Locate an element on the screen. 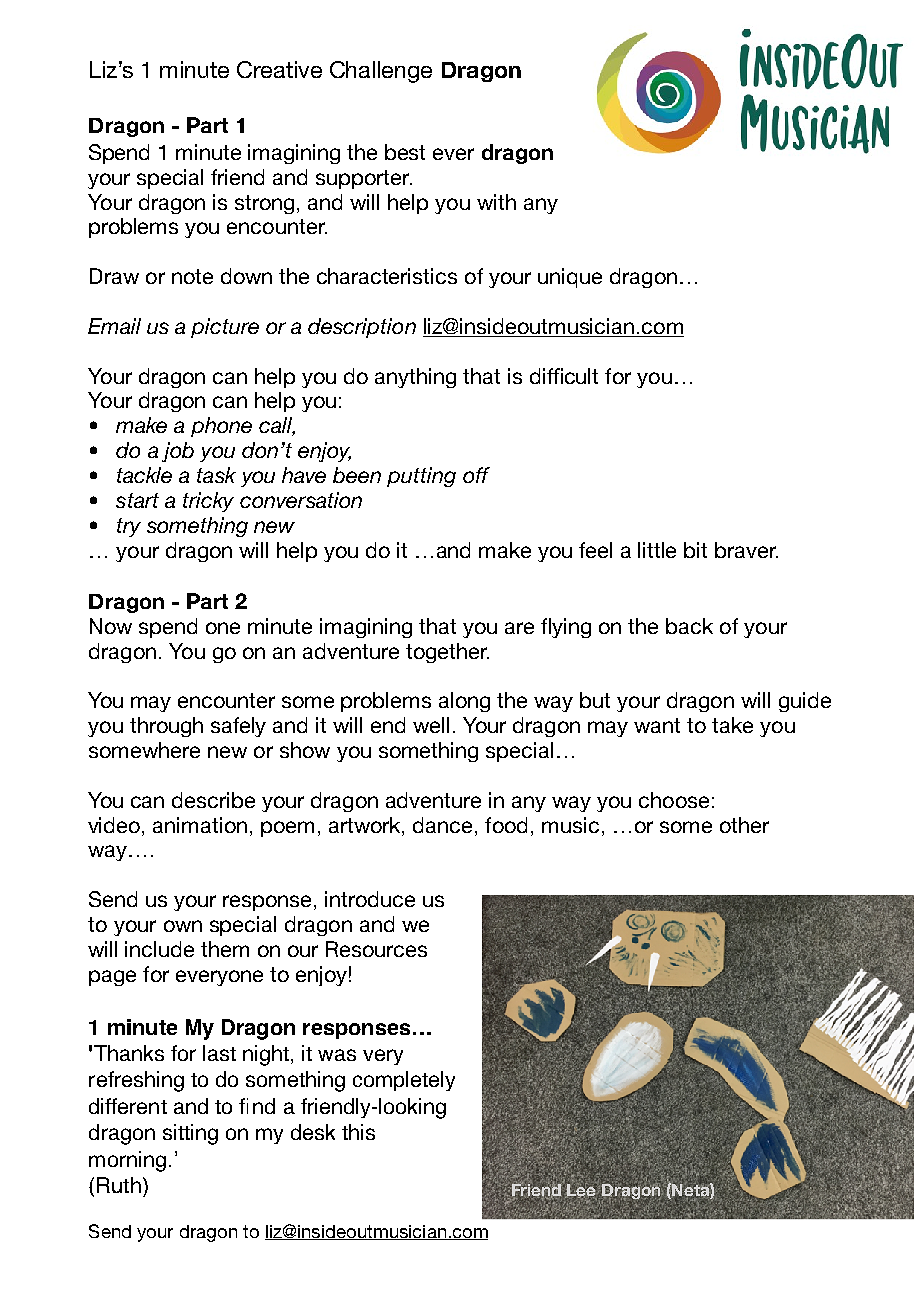 The image size is (924, 1308). picture is located at coordinates (225, 328).
